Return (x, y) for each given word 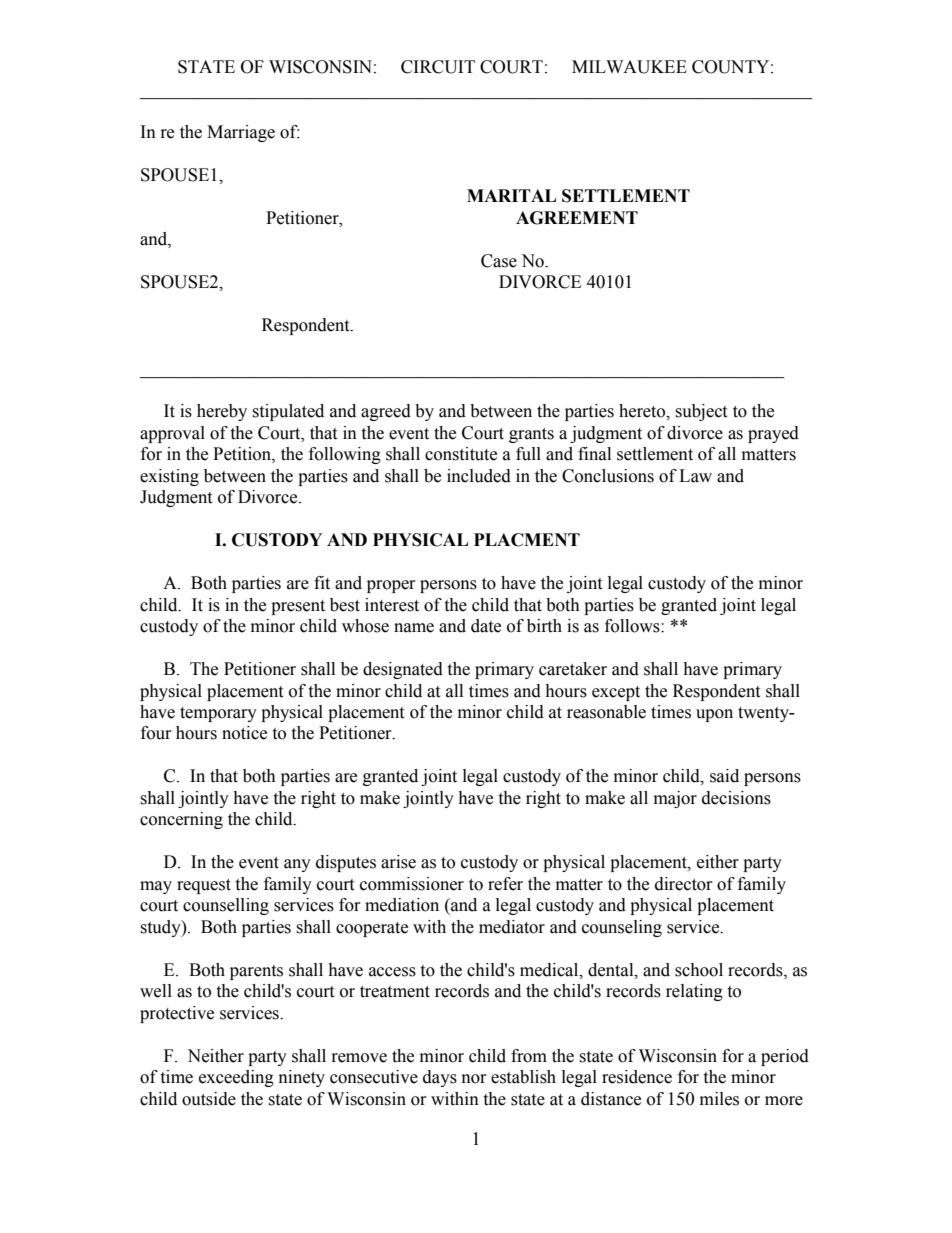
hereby (222, 412)
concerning (181, 820)
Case (499, 261)
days (440, 1078)
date (486, 626)
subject (701, 412)
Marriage (241, 133)
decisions (736, 798)
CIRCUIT (438, 67)
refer (505, 884)
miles (719, 1099)
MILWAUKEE (629, 67)
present (298, 607)
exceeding (236, 1078)
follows (633, 626)
